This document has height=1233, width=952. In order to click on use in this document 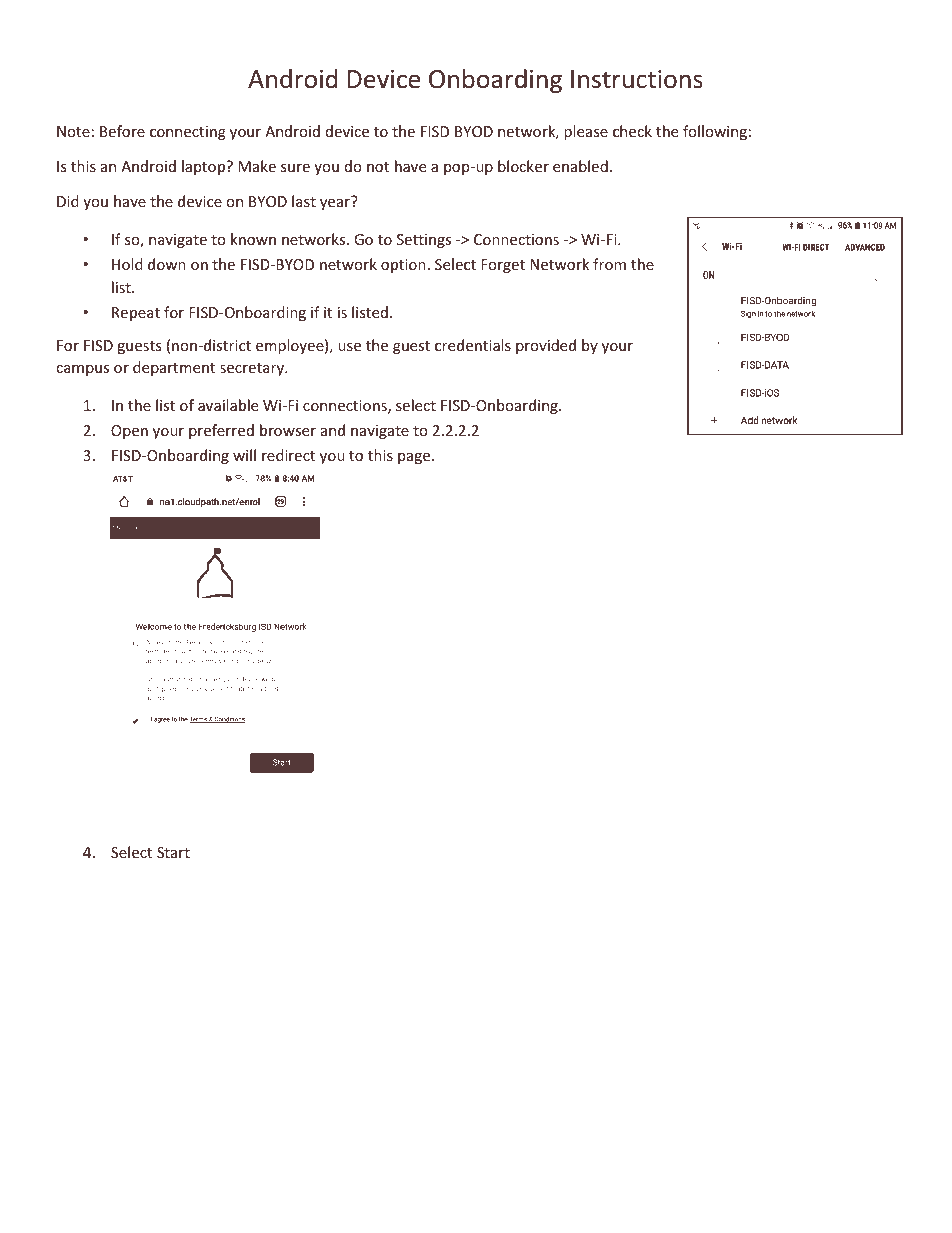, I will do `click(349, 347)`.
